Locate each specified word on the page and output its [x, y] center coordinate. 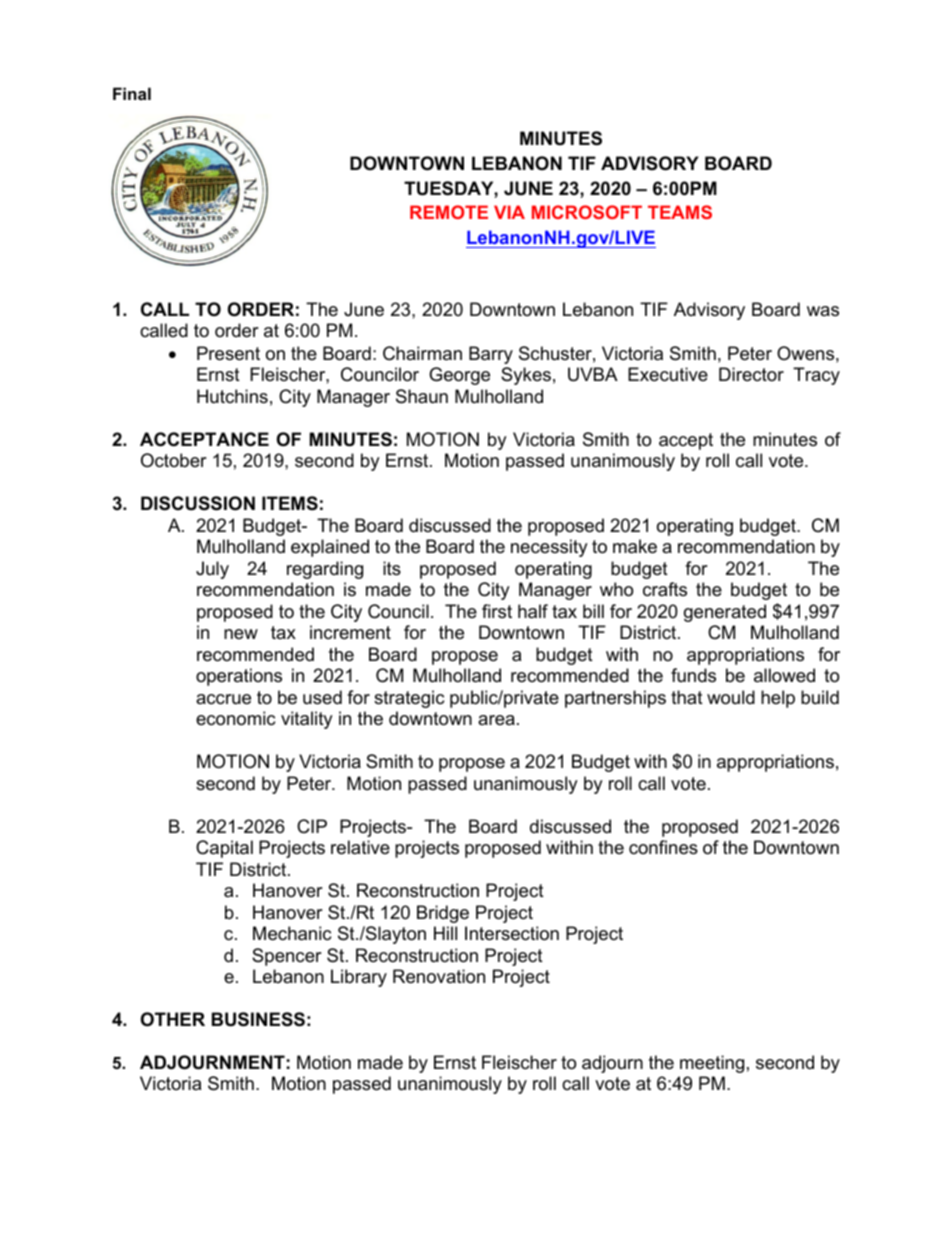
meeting [712, 1064]
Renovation [439, 976]
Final [132, 93]
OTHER [173, 1019]
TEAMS [680, 212]
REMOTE [449, 212]
